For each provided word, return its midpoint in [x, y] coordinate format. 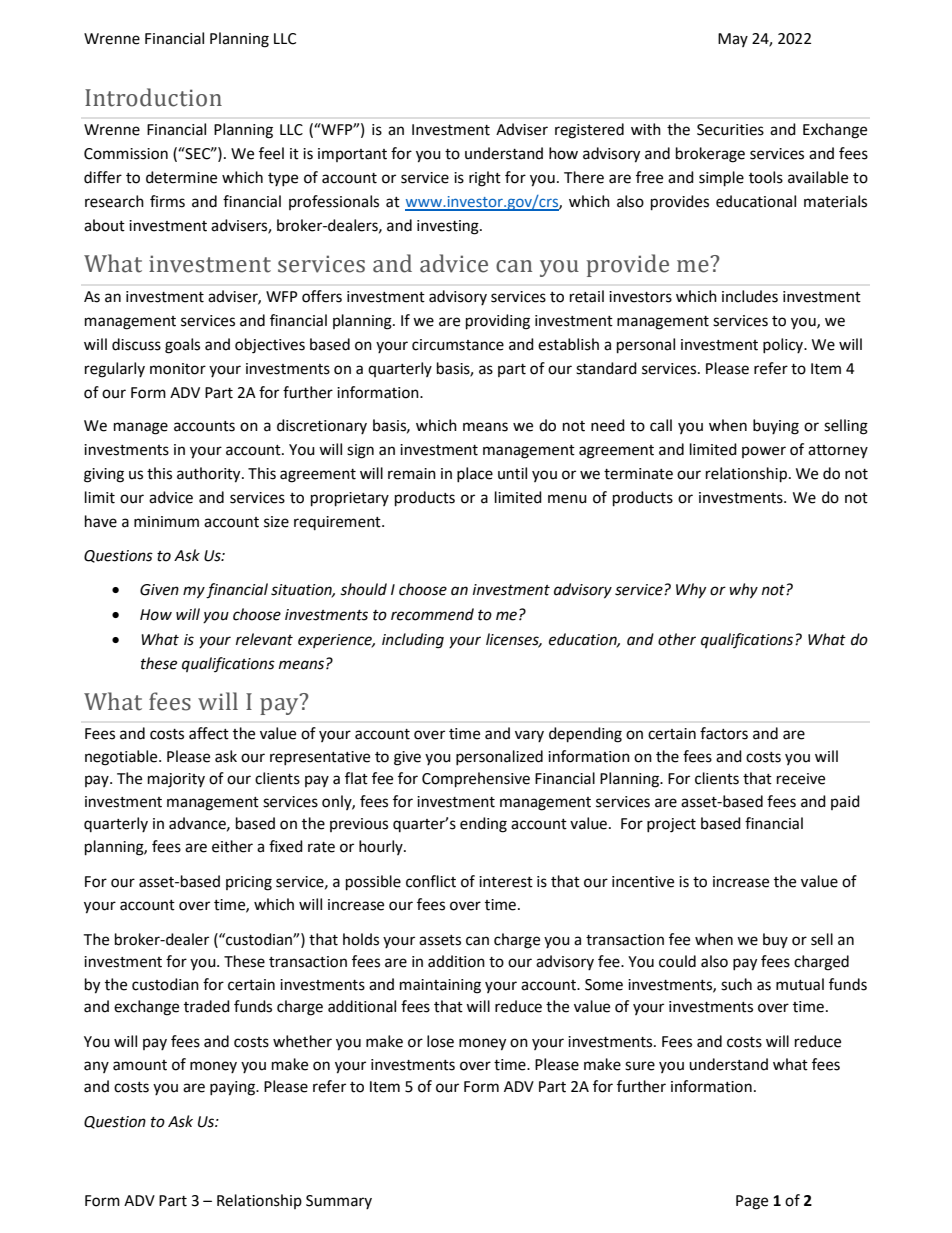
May [733, 40]
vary [529, 736]
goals [182, 346]
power [764, 452]
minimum [166, 522]
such [736, 984]
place [475, 474]
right [485, 179]
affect [209, 733]
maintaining [440, 986]
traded [207, 1006]
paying [234, 1088]
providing [498, 322]
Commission [126, 154]
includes [750, 296]
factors [724, 733]
